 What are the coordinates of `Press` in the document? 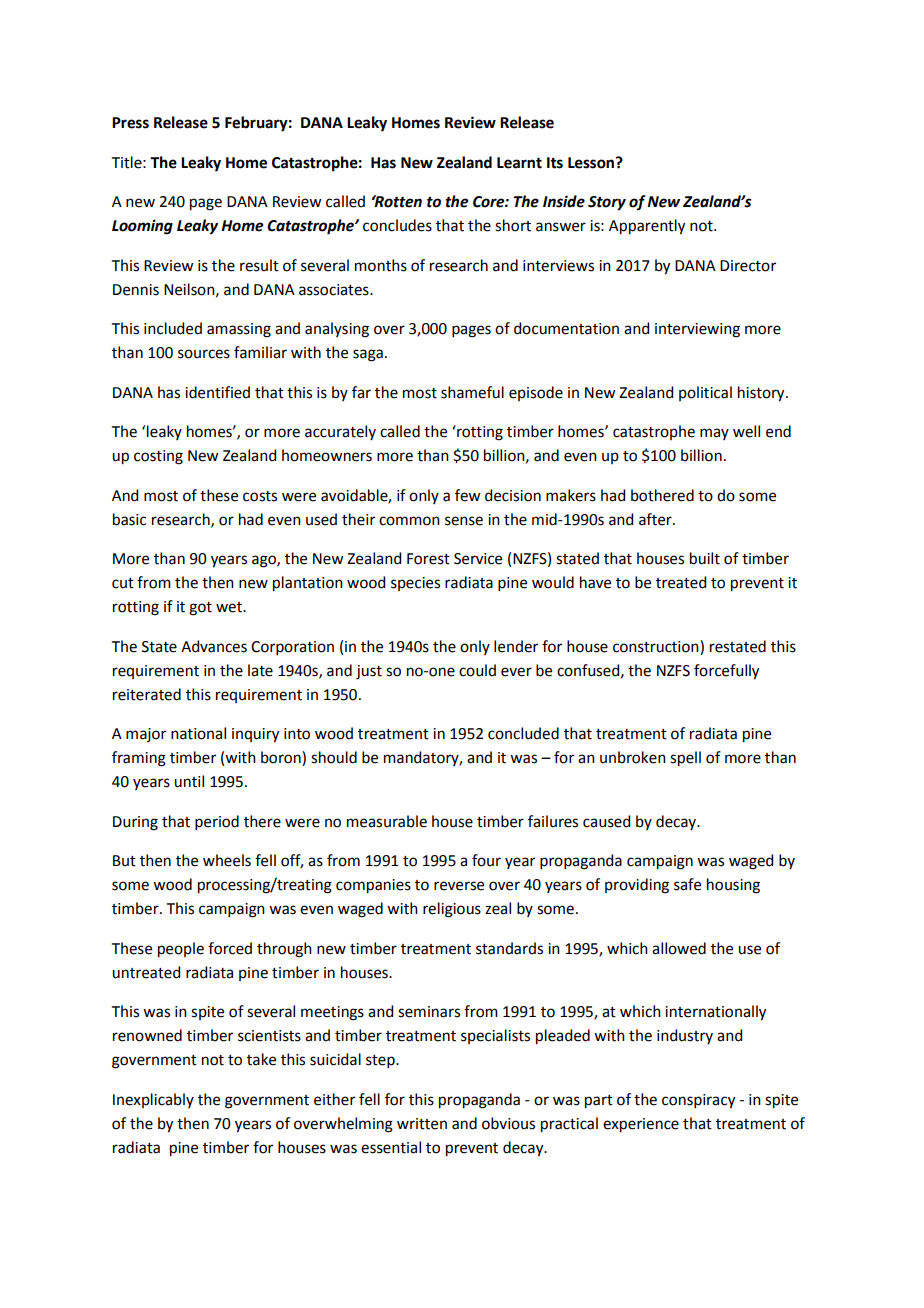 It's located at (130, 123).
